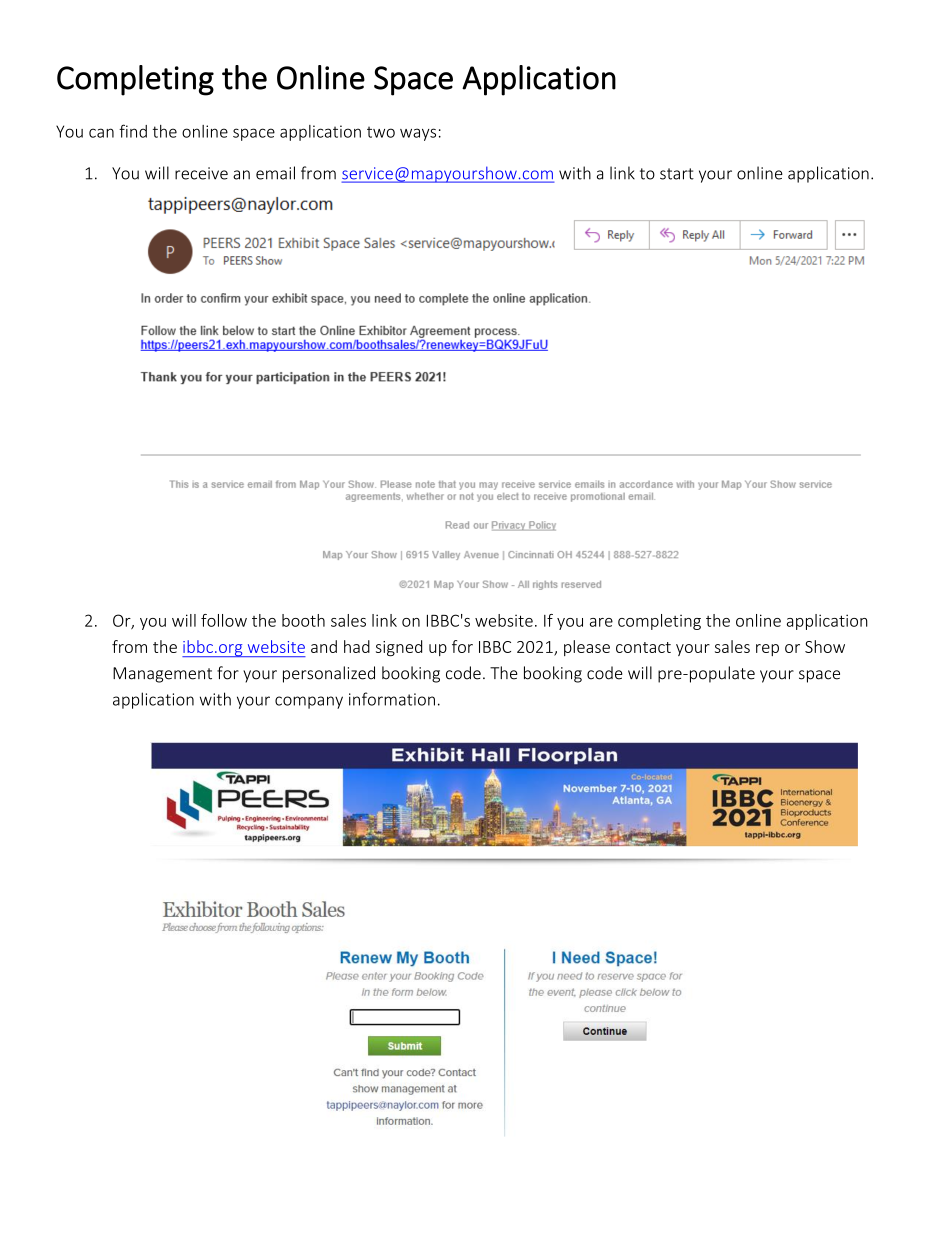  I want to click on follow, so click(224, 620).
